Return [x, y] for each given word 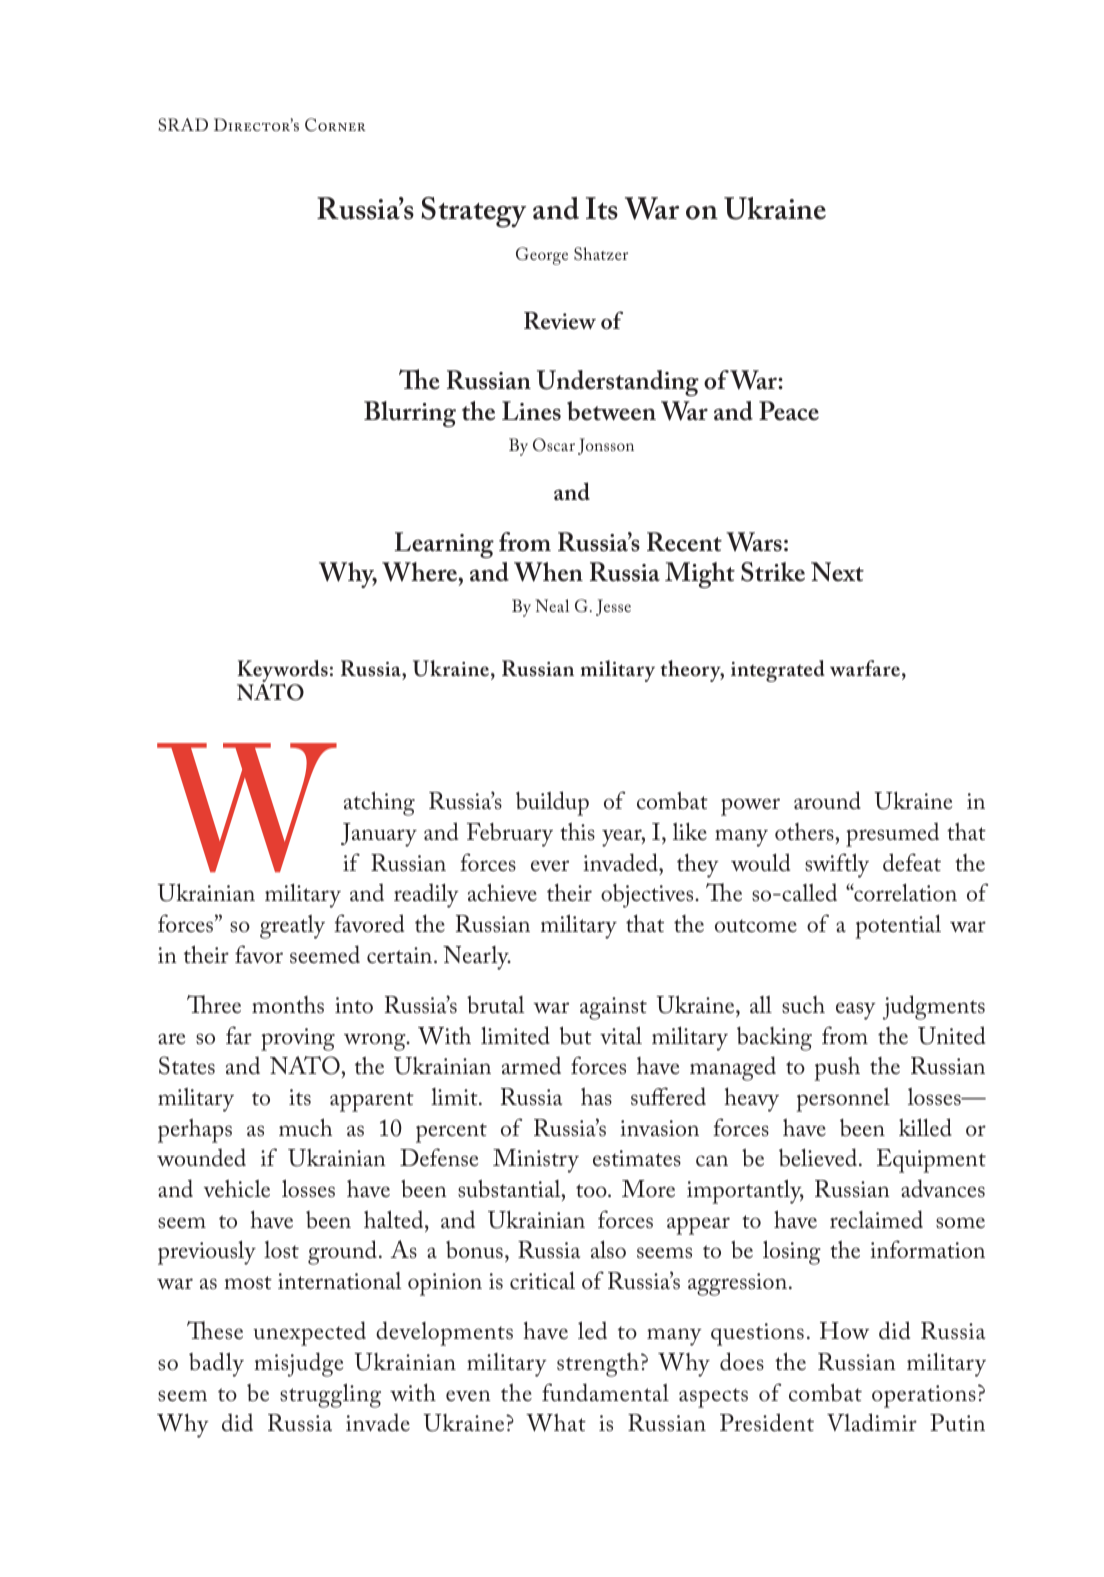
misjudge [298, 1364]
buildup [552, 803]
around [827, 800]
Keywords [282, 671]
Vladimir [872, 1422]
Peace [789, 411]
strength [598, 1365]
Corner [335, 125]
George [542, 256]
